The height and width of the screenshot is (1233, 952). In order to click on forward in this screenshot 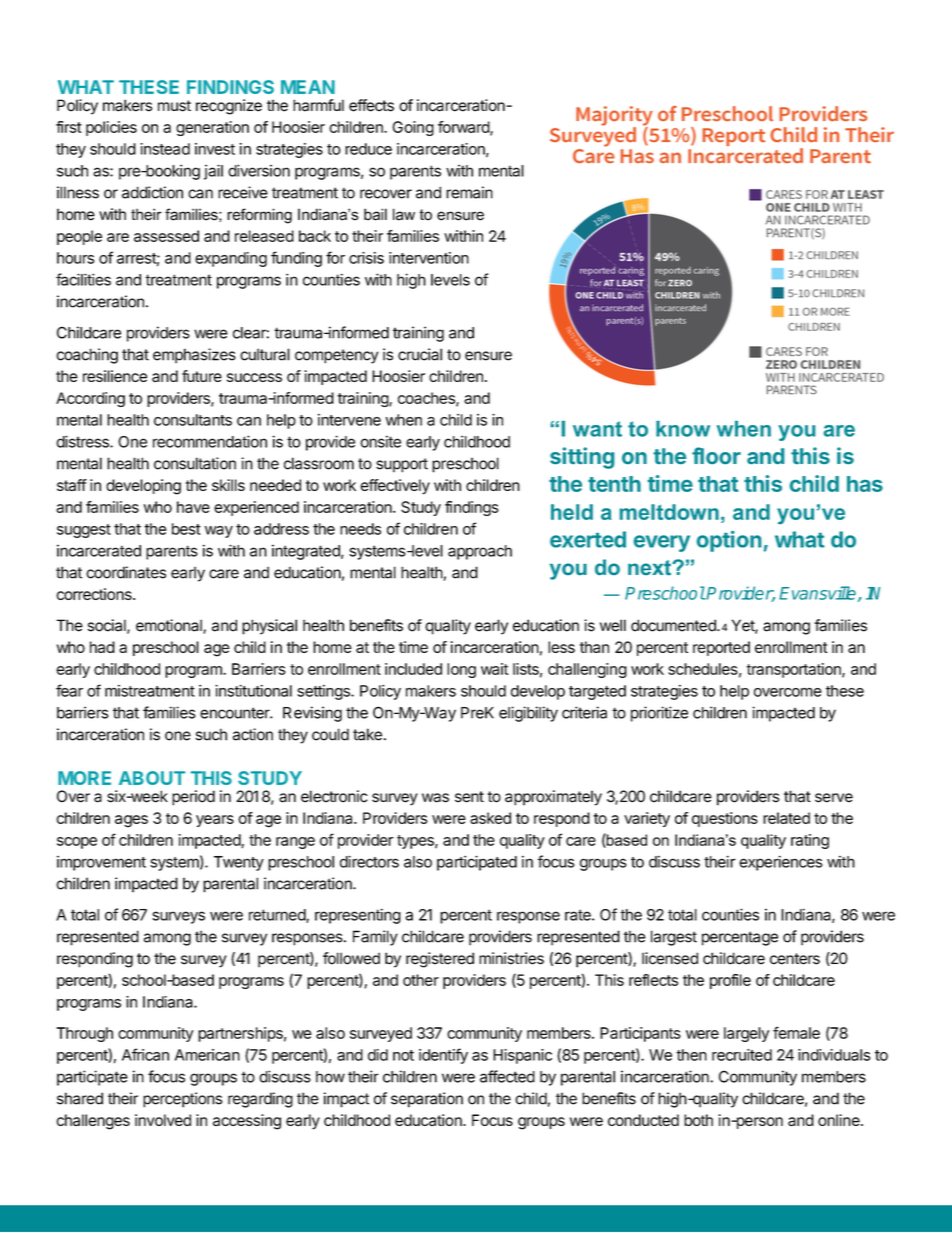, I will do `click(464, 128)`.
